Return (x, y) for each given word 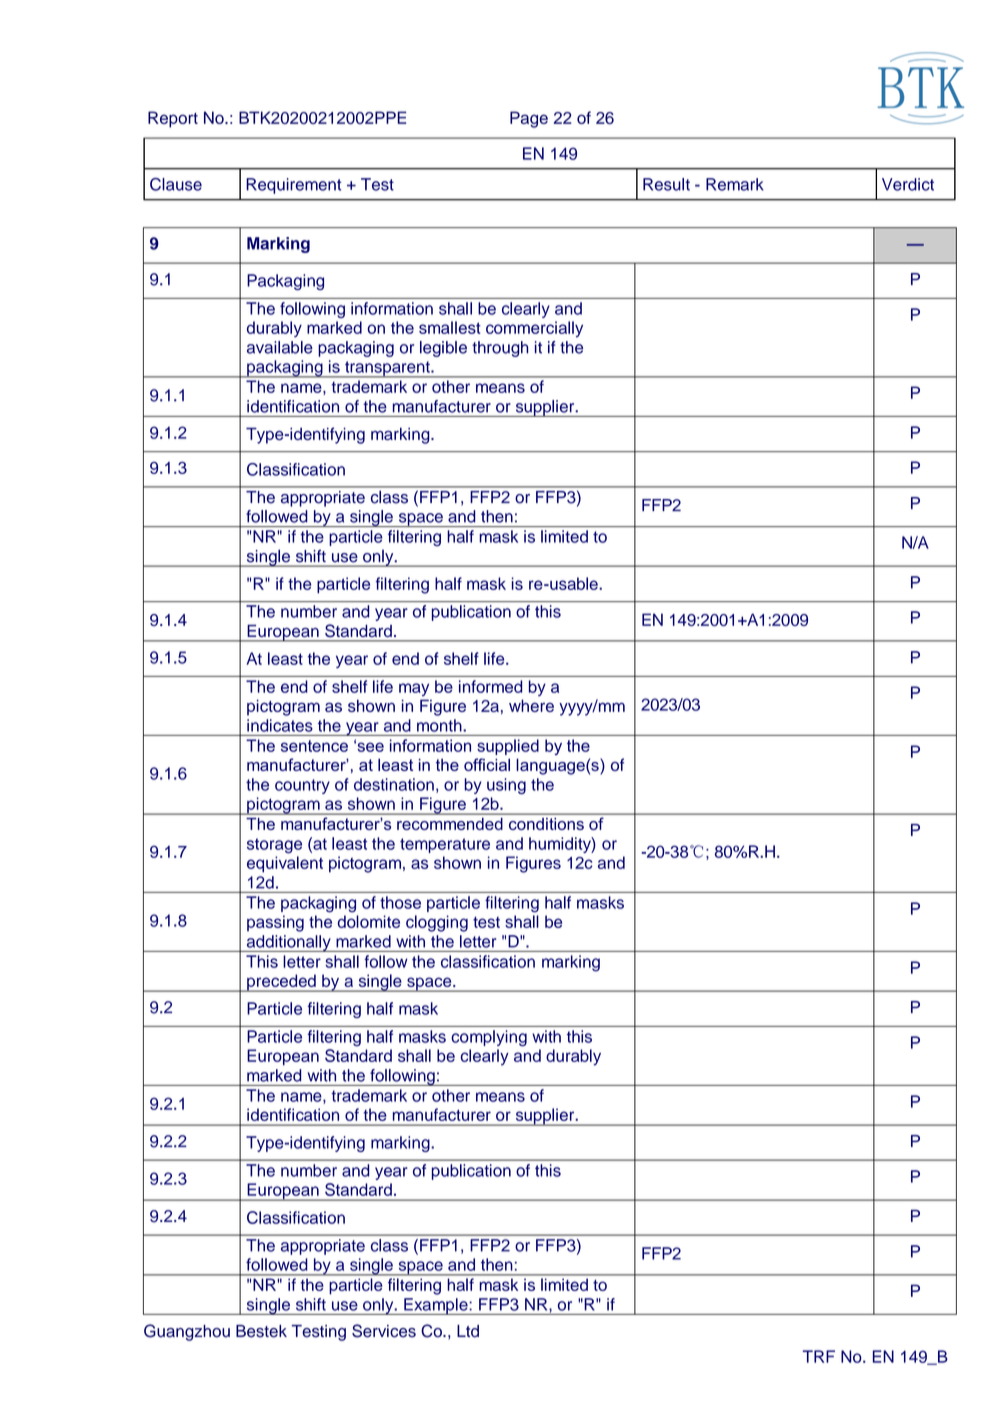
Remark (735, 184)
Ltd (468, 1331)
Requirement (293, 186)
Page (529, 119)
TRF (819, 1356)
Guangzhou (187, 1332)
